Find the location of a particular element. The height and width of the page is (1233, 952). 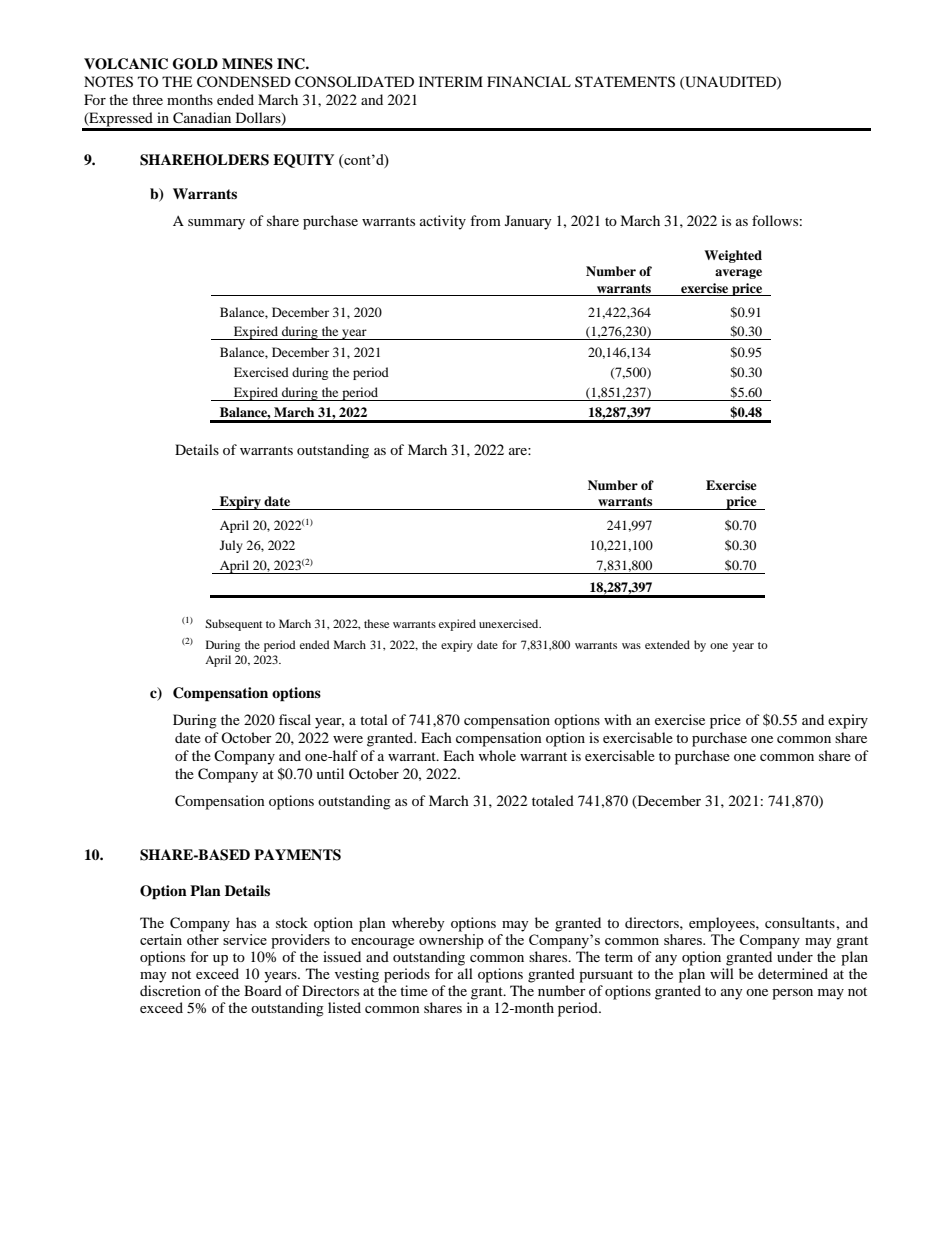

Subsequent is located at coordinates (234, 625).
